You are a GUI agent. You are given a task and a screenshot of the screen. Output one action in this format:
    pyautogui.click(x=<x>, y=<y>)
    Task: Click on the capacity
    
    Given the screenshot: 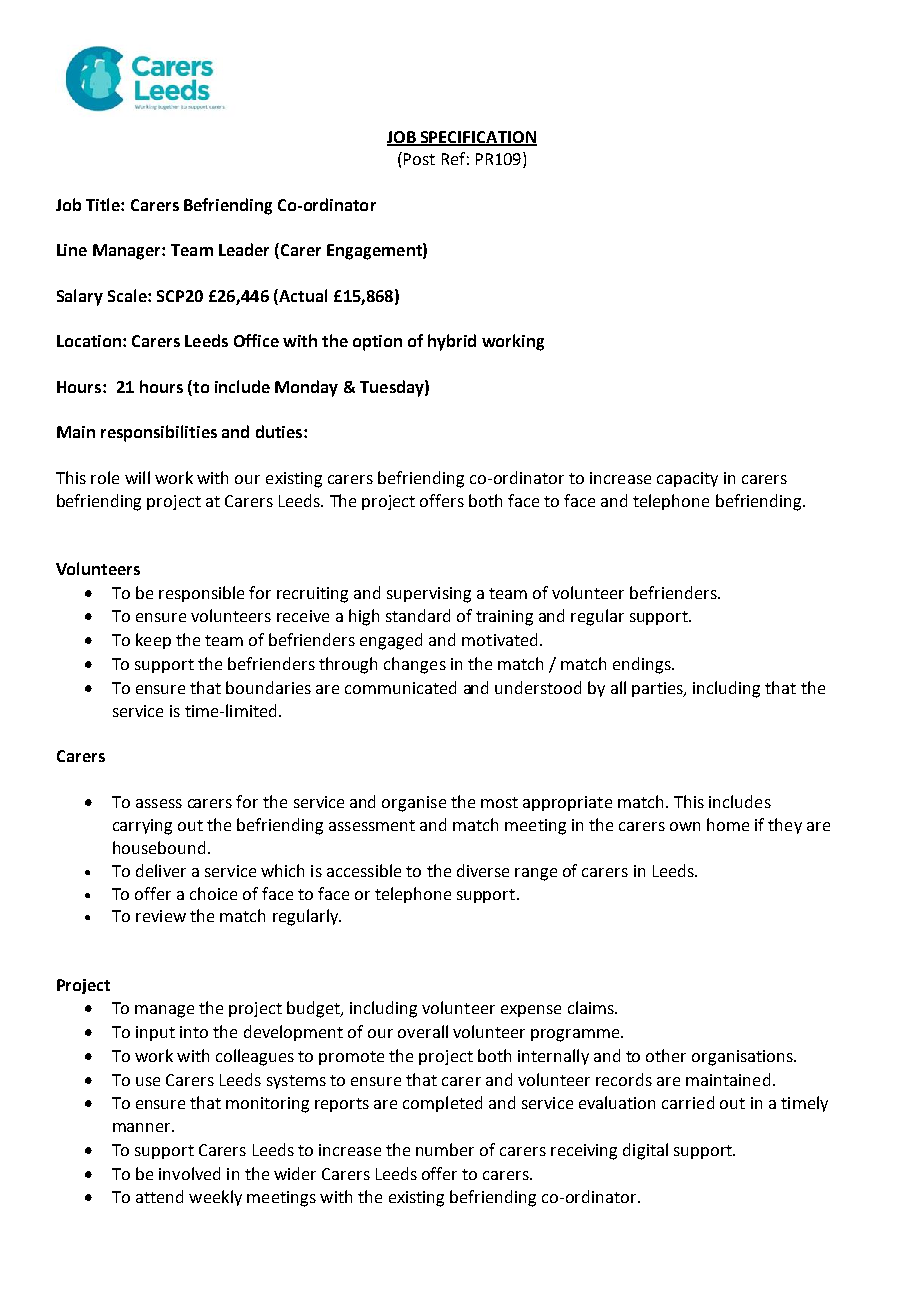 What is the action you would take?
    pyautogui.click(x=687, y=479)
